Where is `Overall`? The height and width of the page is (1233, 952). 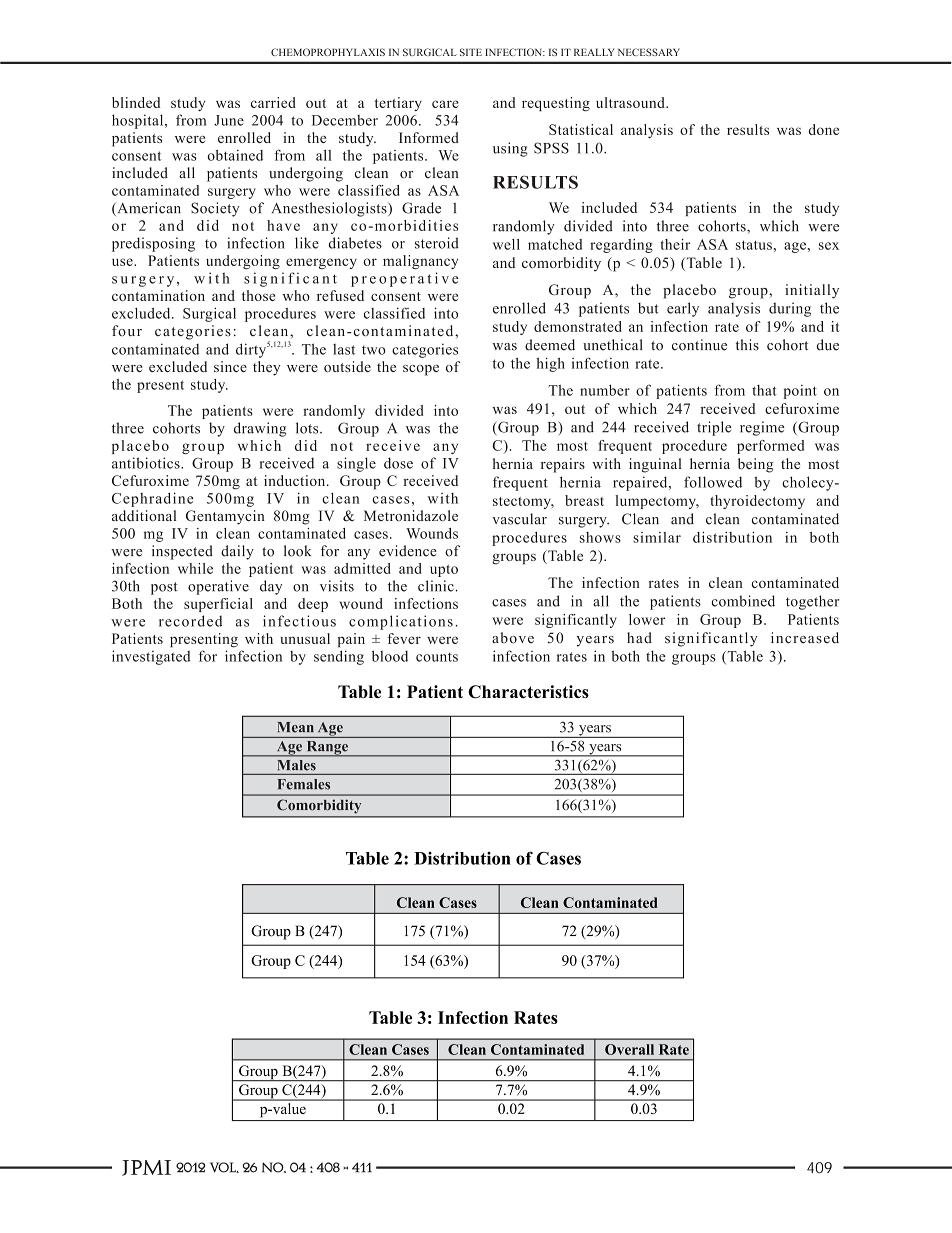
Overall is located at coordinates (629, 1049).
